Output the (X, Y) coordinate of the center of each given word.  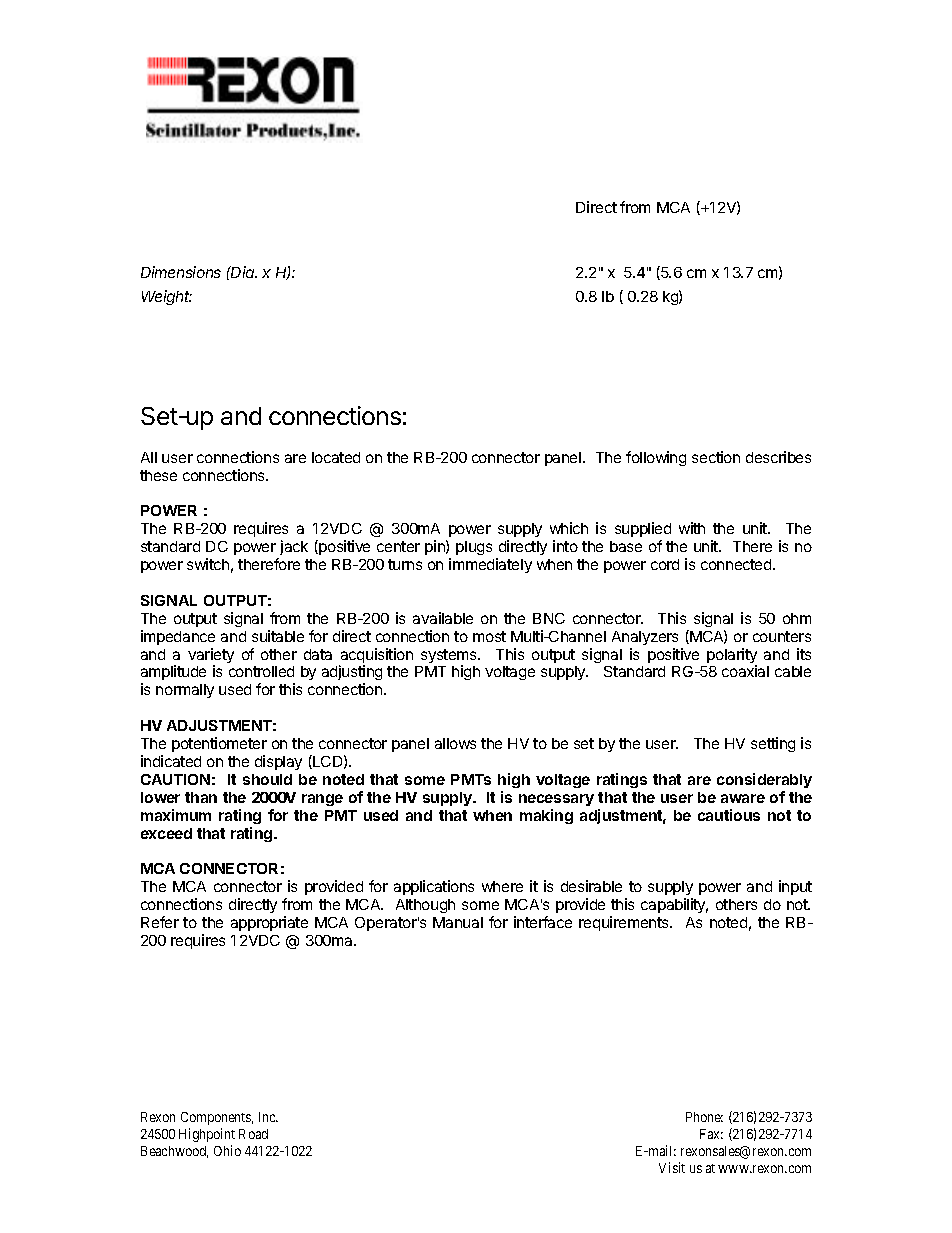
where (502, 886)
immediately (490, 565)
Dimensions (181, 272)
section (716, 457)
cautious (729, 815)
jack (294, 547)
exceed (166, 833)
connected (737, 564)
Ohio (227, 1150)
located (336, 457)
